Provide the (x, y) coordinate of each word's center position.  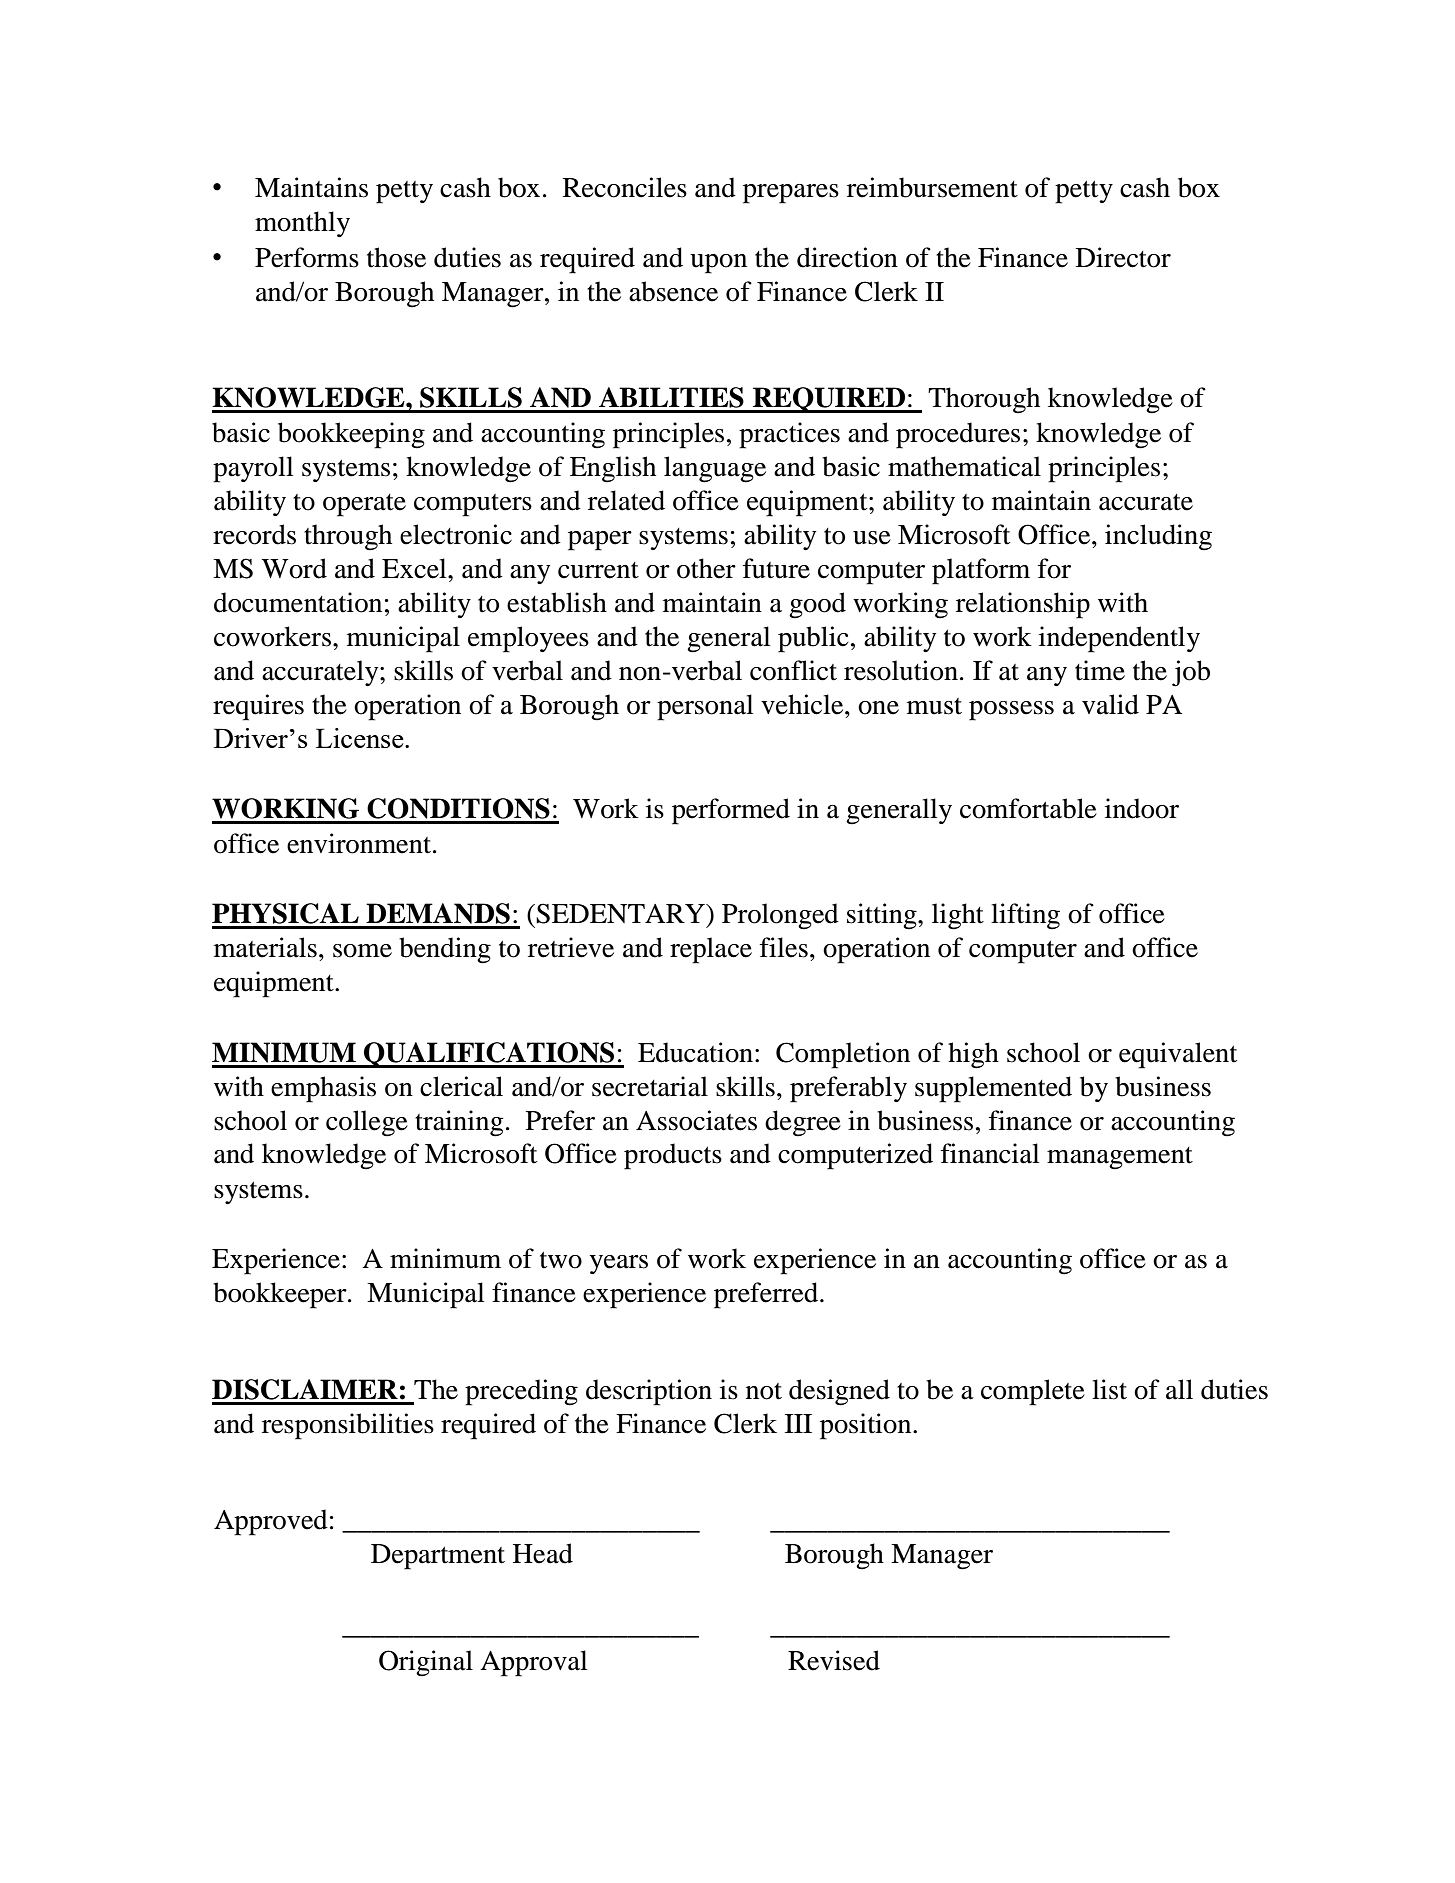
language (715, 469)
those (396, 257)
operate (364, 505)
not (764, 1391)
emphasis (323, 1089)
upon (718, 264)
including (1158, 537)
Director (1123, 257)
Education (697, 1052)
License (361, 738)
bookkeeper (281, 1295)
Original (426, 1663)
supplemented (993, 1089)
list (1109, 1389)
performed (731, 811)
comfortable (1028, 808)
